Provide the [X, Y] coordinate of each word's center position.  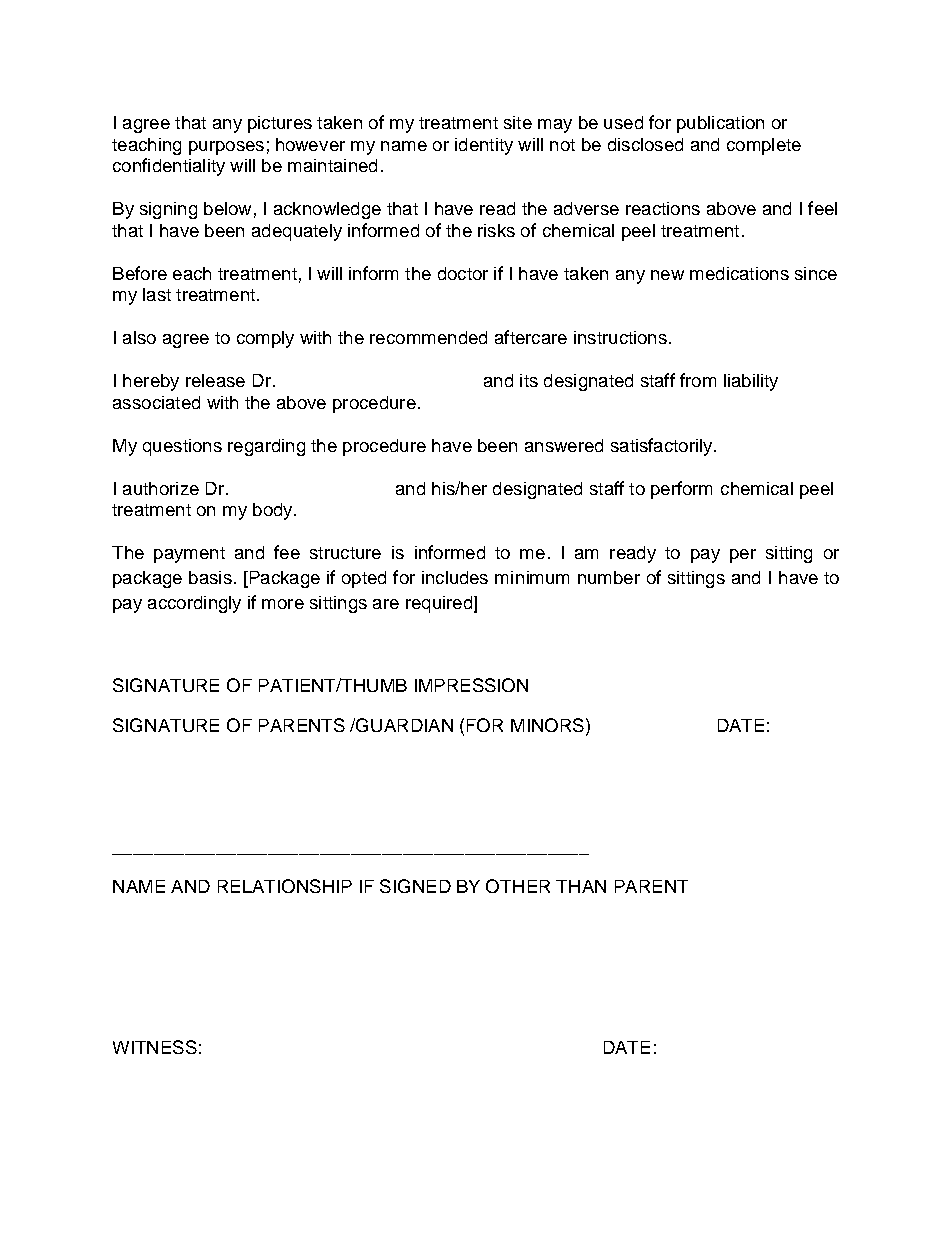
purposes [226, 148]
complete [764, 146]
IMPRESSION [471, 685]
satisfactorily [663, 447]
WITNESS [155, 1047]
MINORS [547, 725]
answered [564, 445]
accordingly [194, 604]
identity [484, 146]
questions [182, 447]
